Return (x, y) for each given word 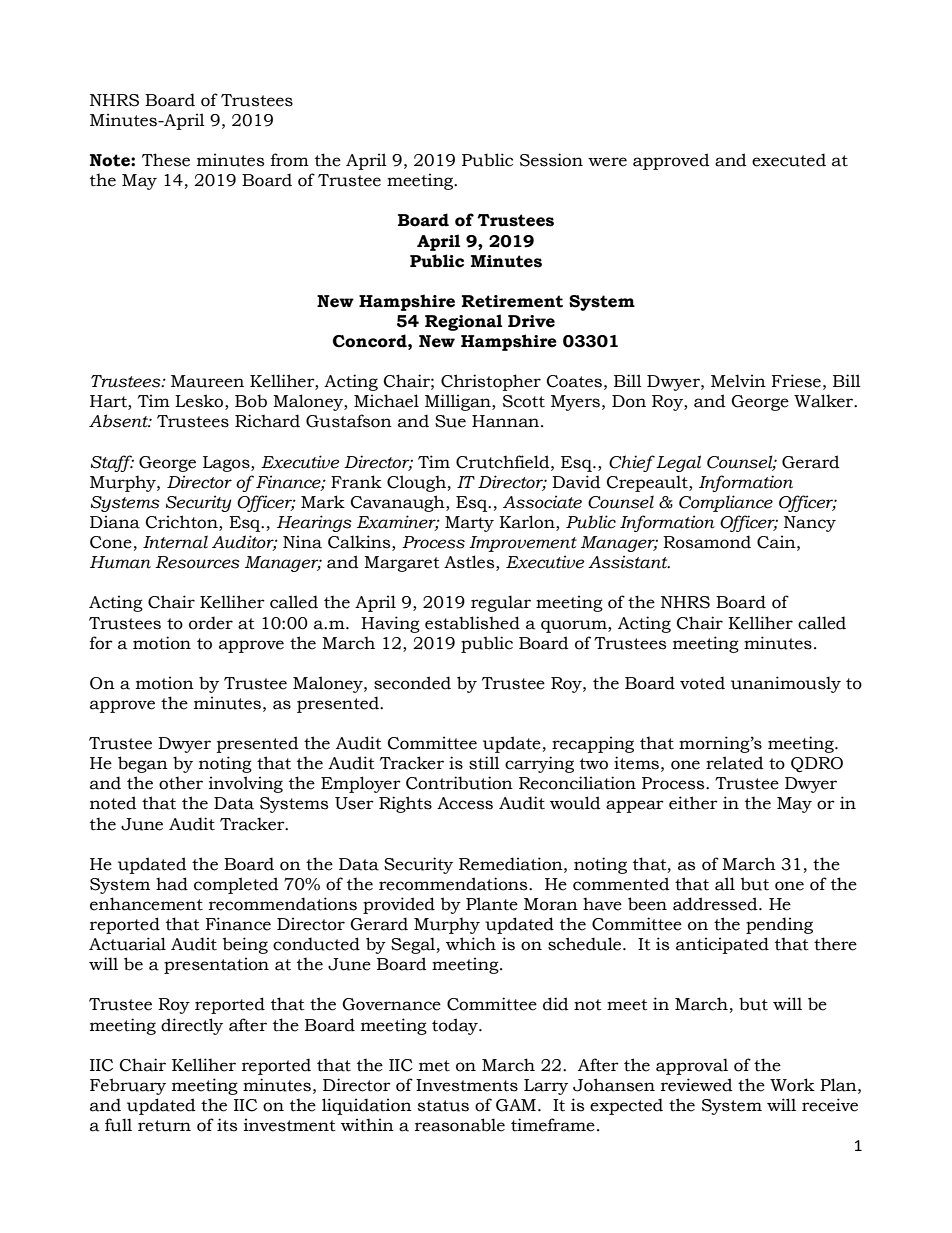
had (172, 884)
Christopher (491, 382)
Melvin (738, 381)
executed (789, 160)
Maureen (207, 381)
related (735, 763)
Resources (197, 562)
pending (779, 925)
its (227, 1125)
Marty (469, 524)
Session (551, 160)
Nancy (810, 524)
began (143, 764)
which (471, 944)
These (166, 160)
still (484, 763)
